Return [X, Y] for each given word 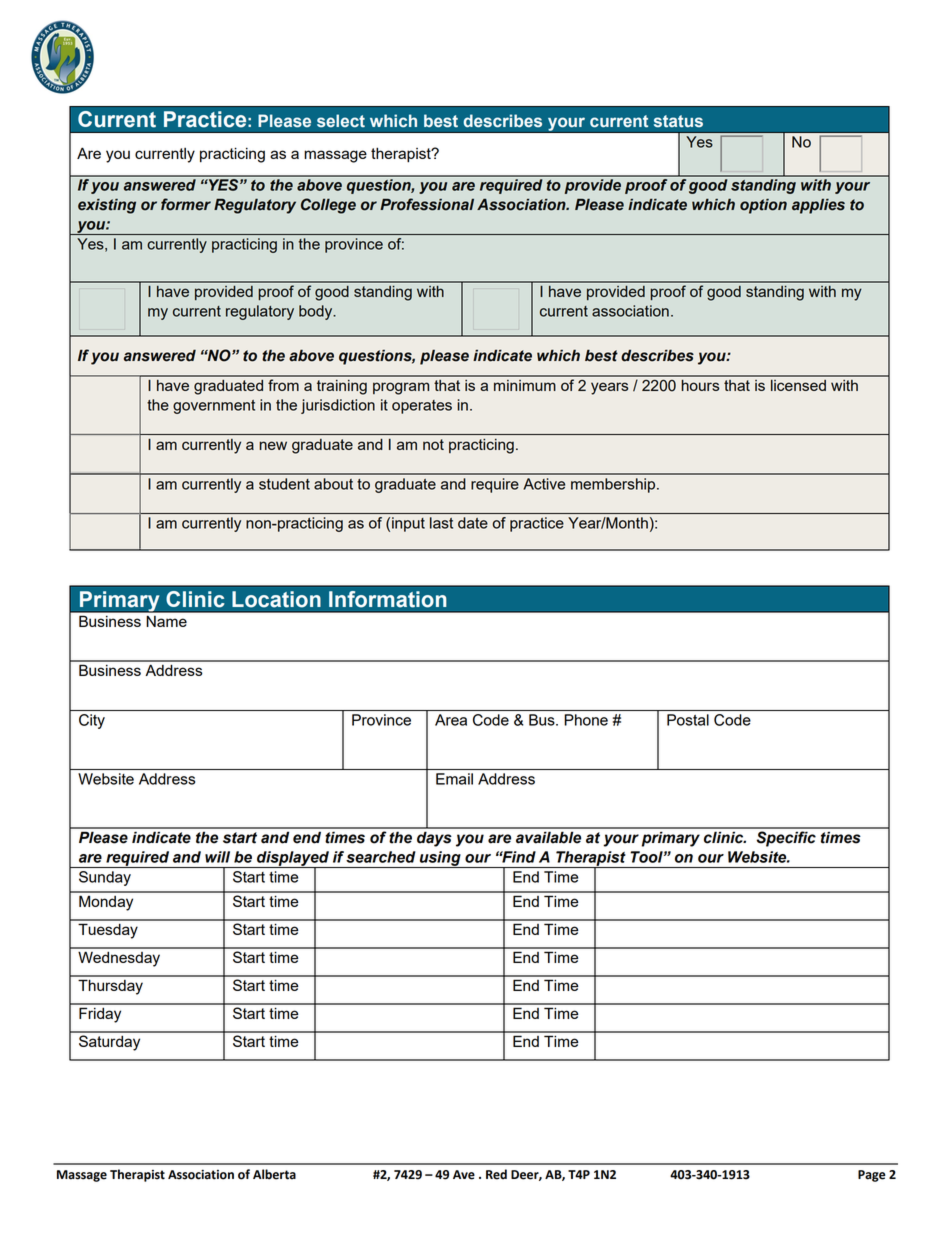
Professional [427, 204]
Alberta [274, 1174]
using [440, 859]
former [186, 204]
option [763, 206]
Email [454, 779]
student [284, 484]
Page [872, 1176]
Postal [688, 720]
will [217, 857]
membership [614, 485]
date [473, 523]
